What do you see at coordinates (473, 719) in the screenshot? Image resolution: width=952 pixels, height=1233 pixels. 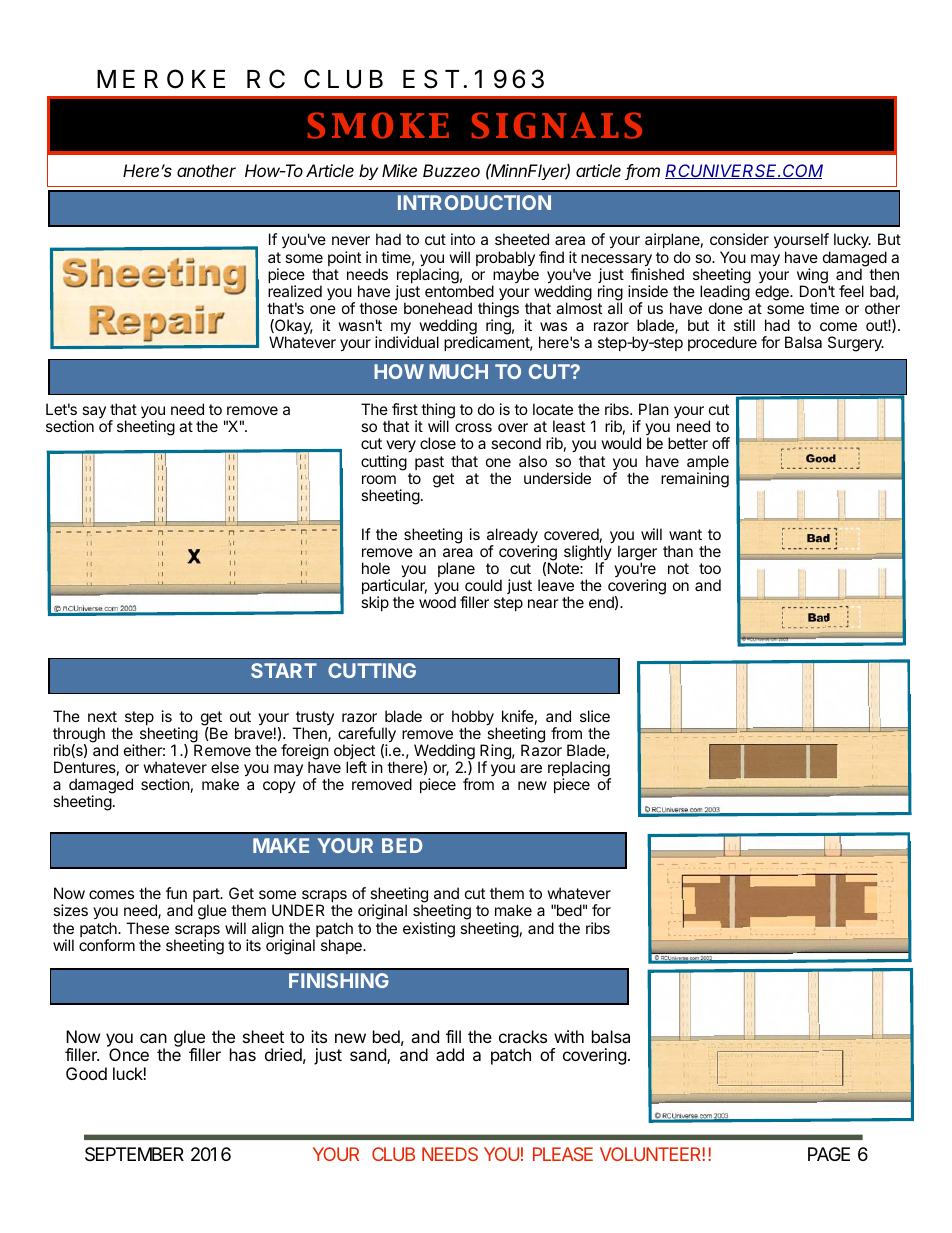 I see `hobby` at bounding box center [473, 719].
